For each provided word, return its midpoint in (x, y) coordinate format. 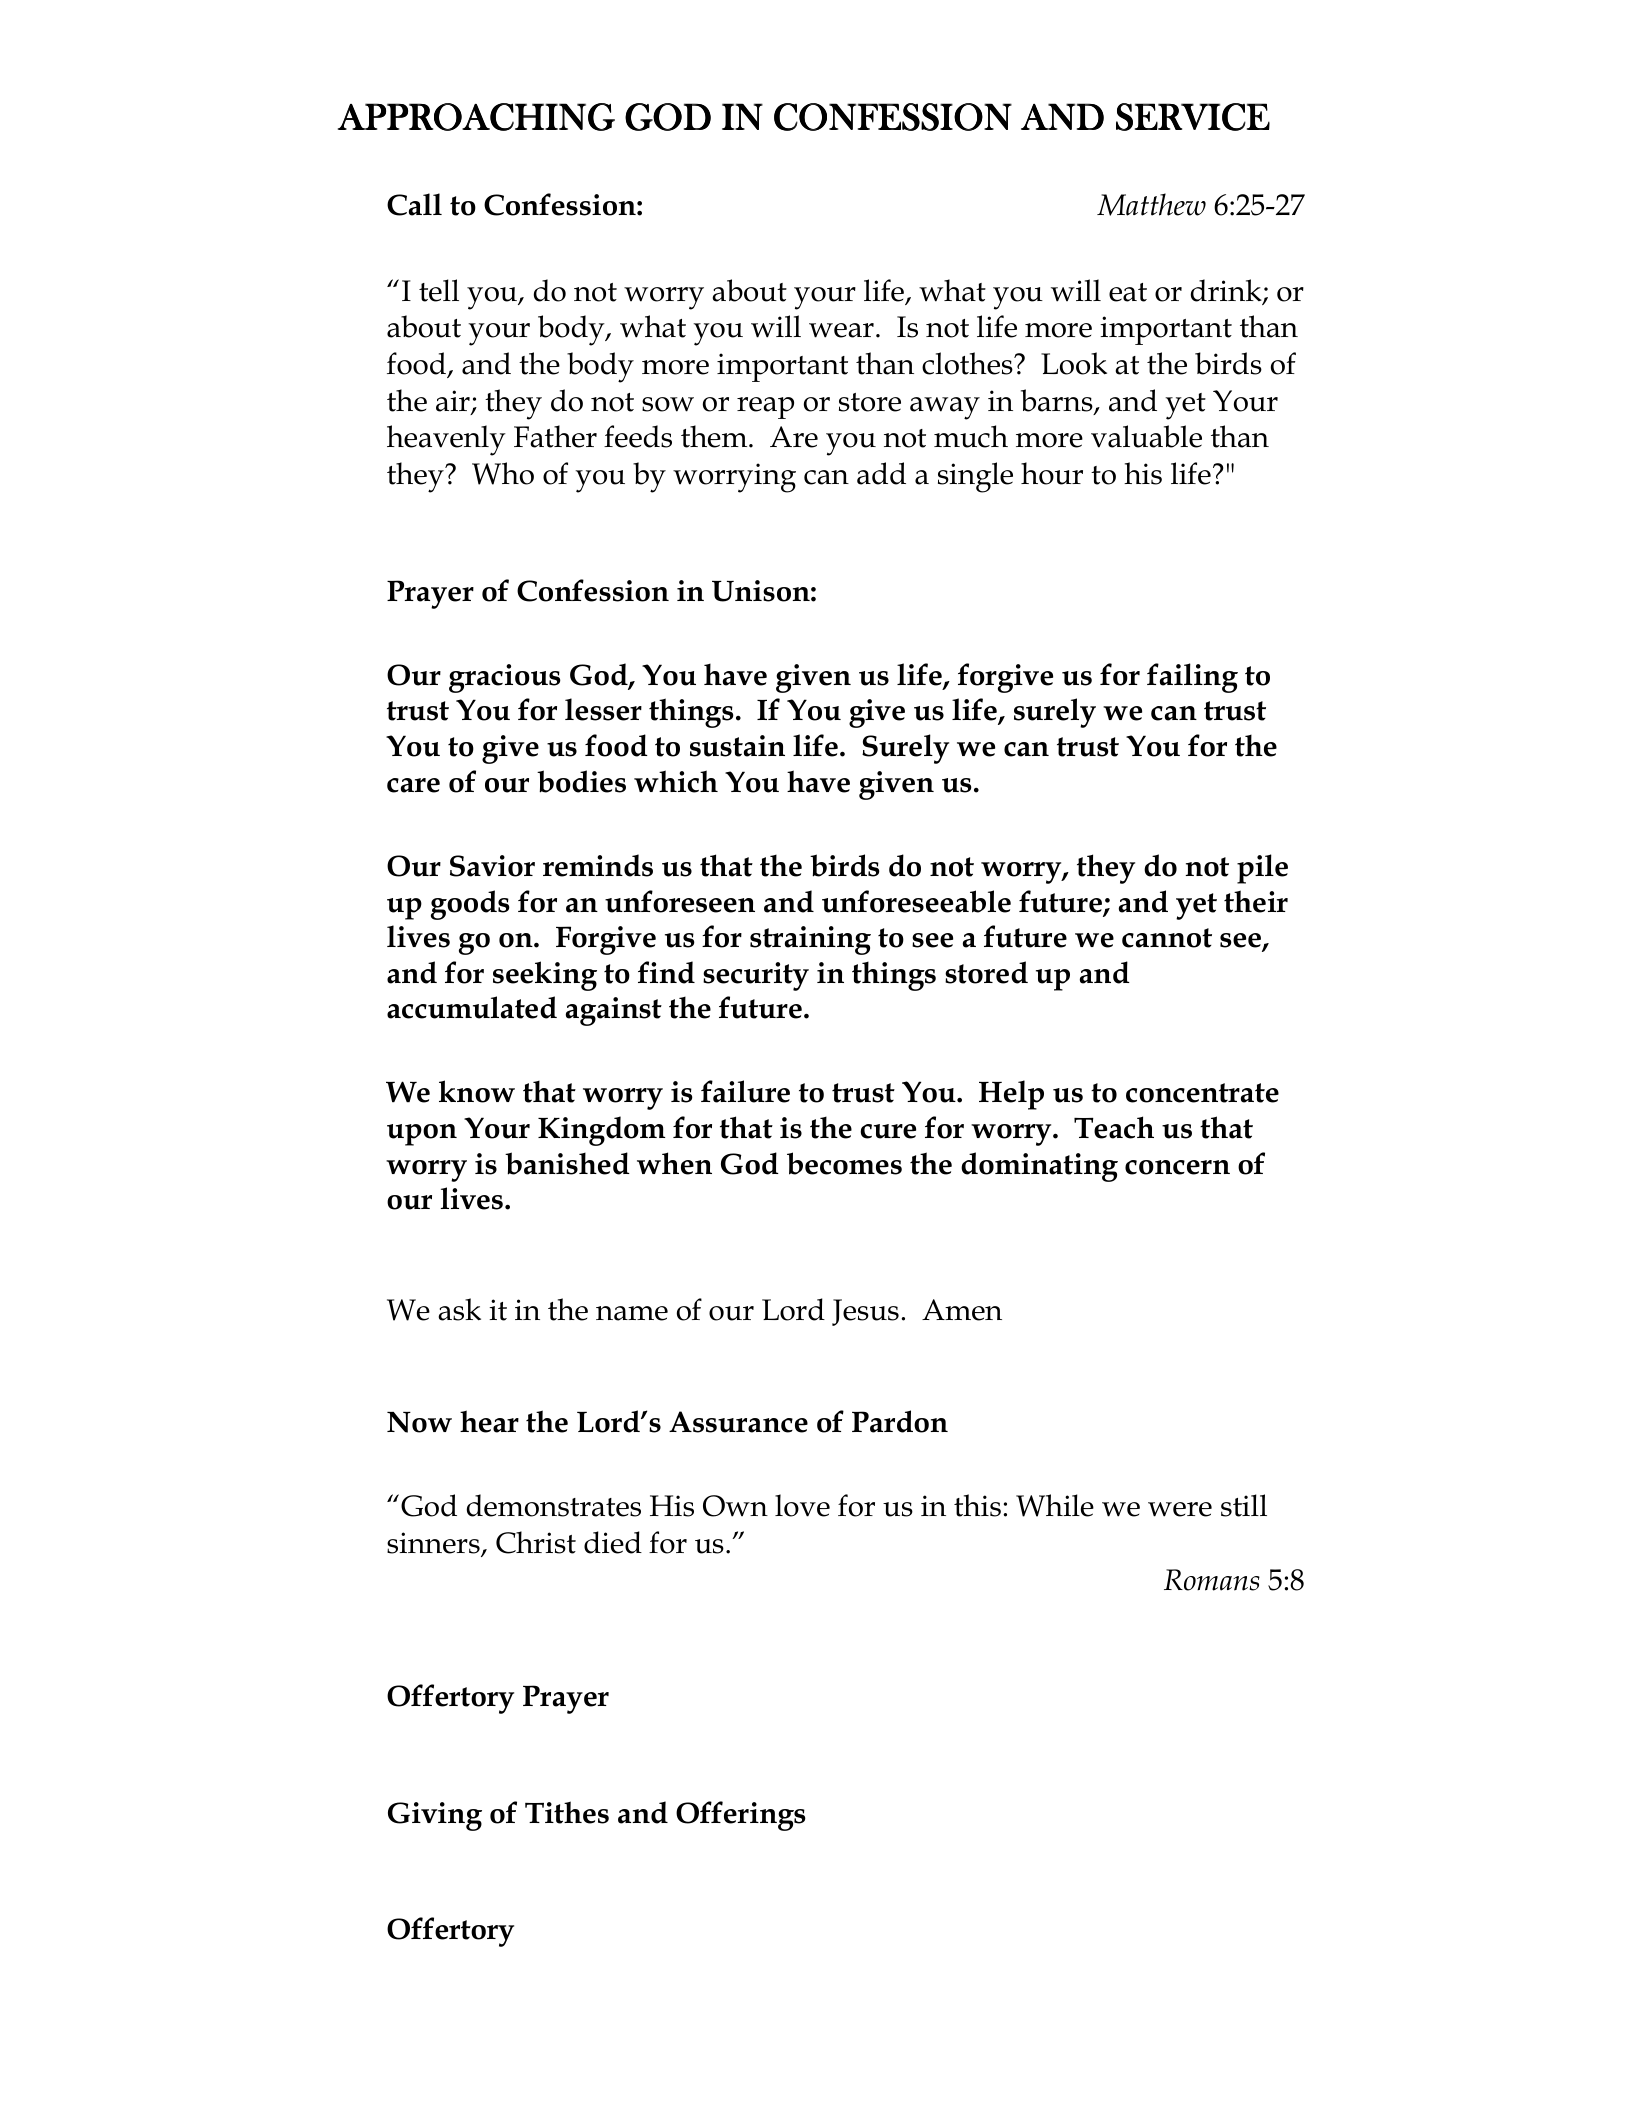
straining (810, 940)
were (1180, 1509)
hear (489, 1421)
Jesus (865, 1312)
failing (1192, 678)
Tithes (567, 1812)
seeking (545, 976)
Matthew (1151, 204)
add (881, 473)
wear (841, 330)
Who (503, 473)
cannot (1167, 938)
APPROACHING (476, 117)
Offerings (741, 1816)
